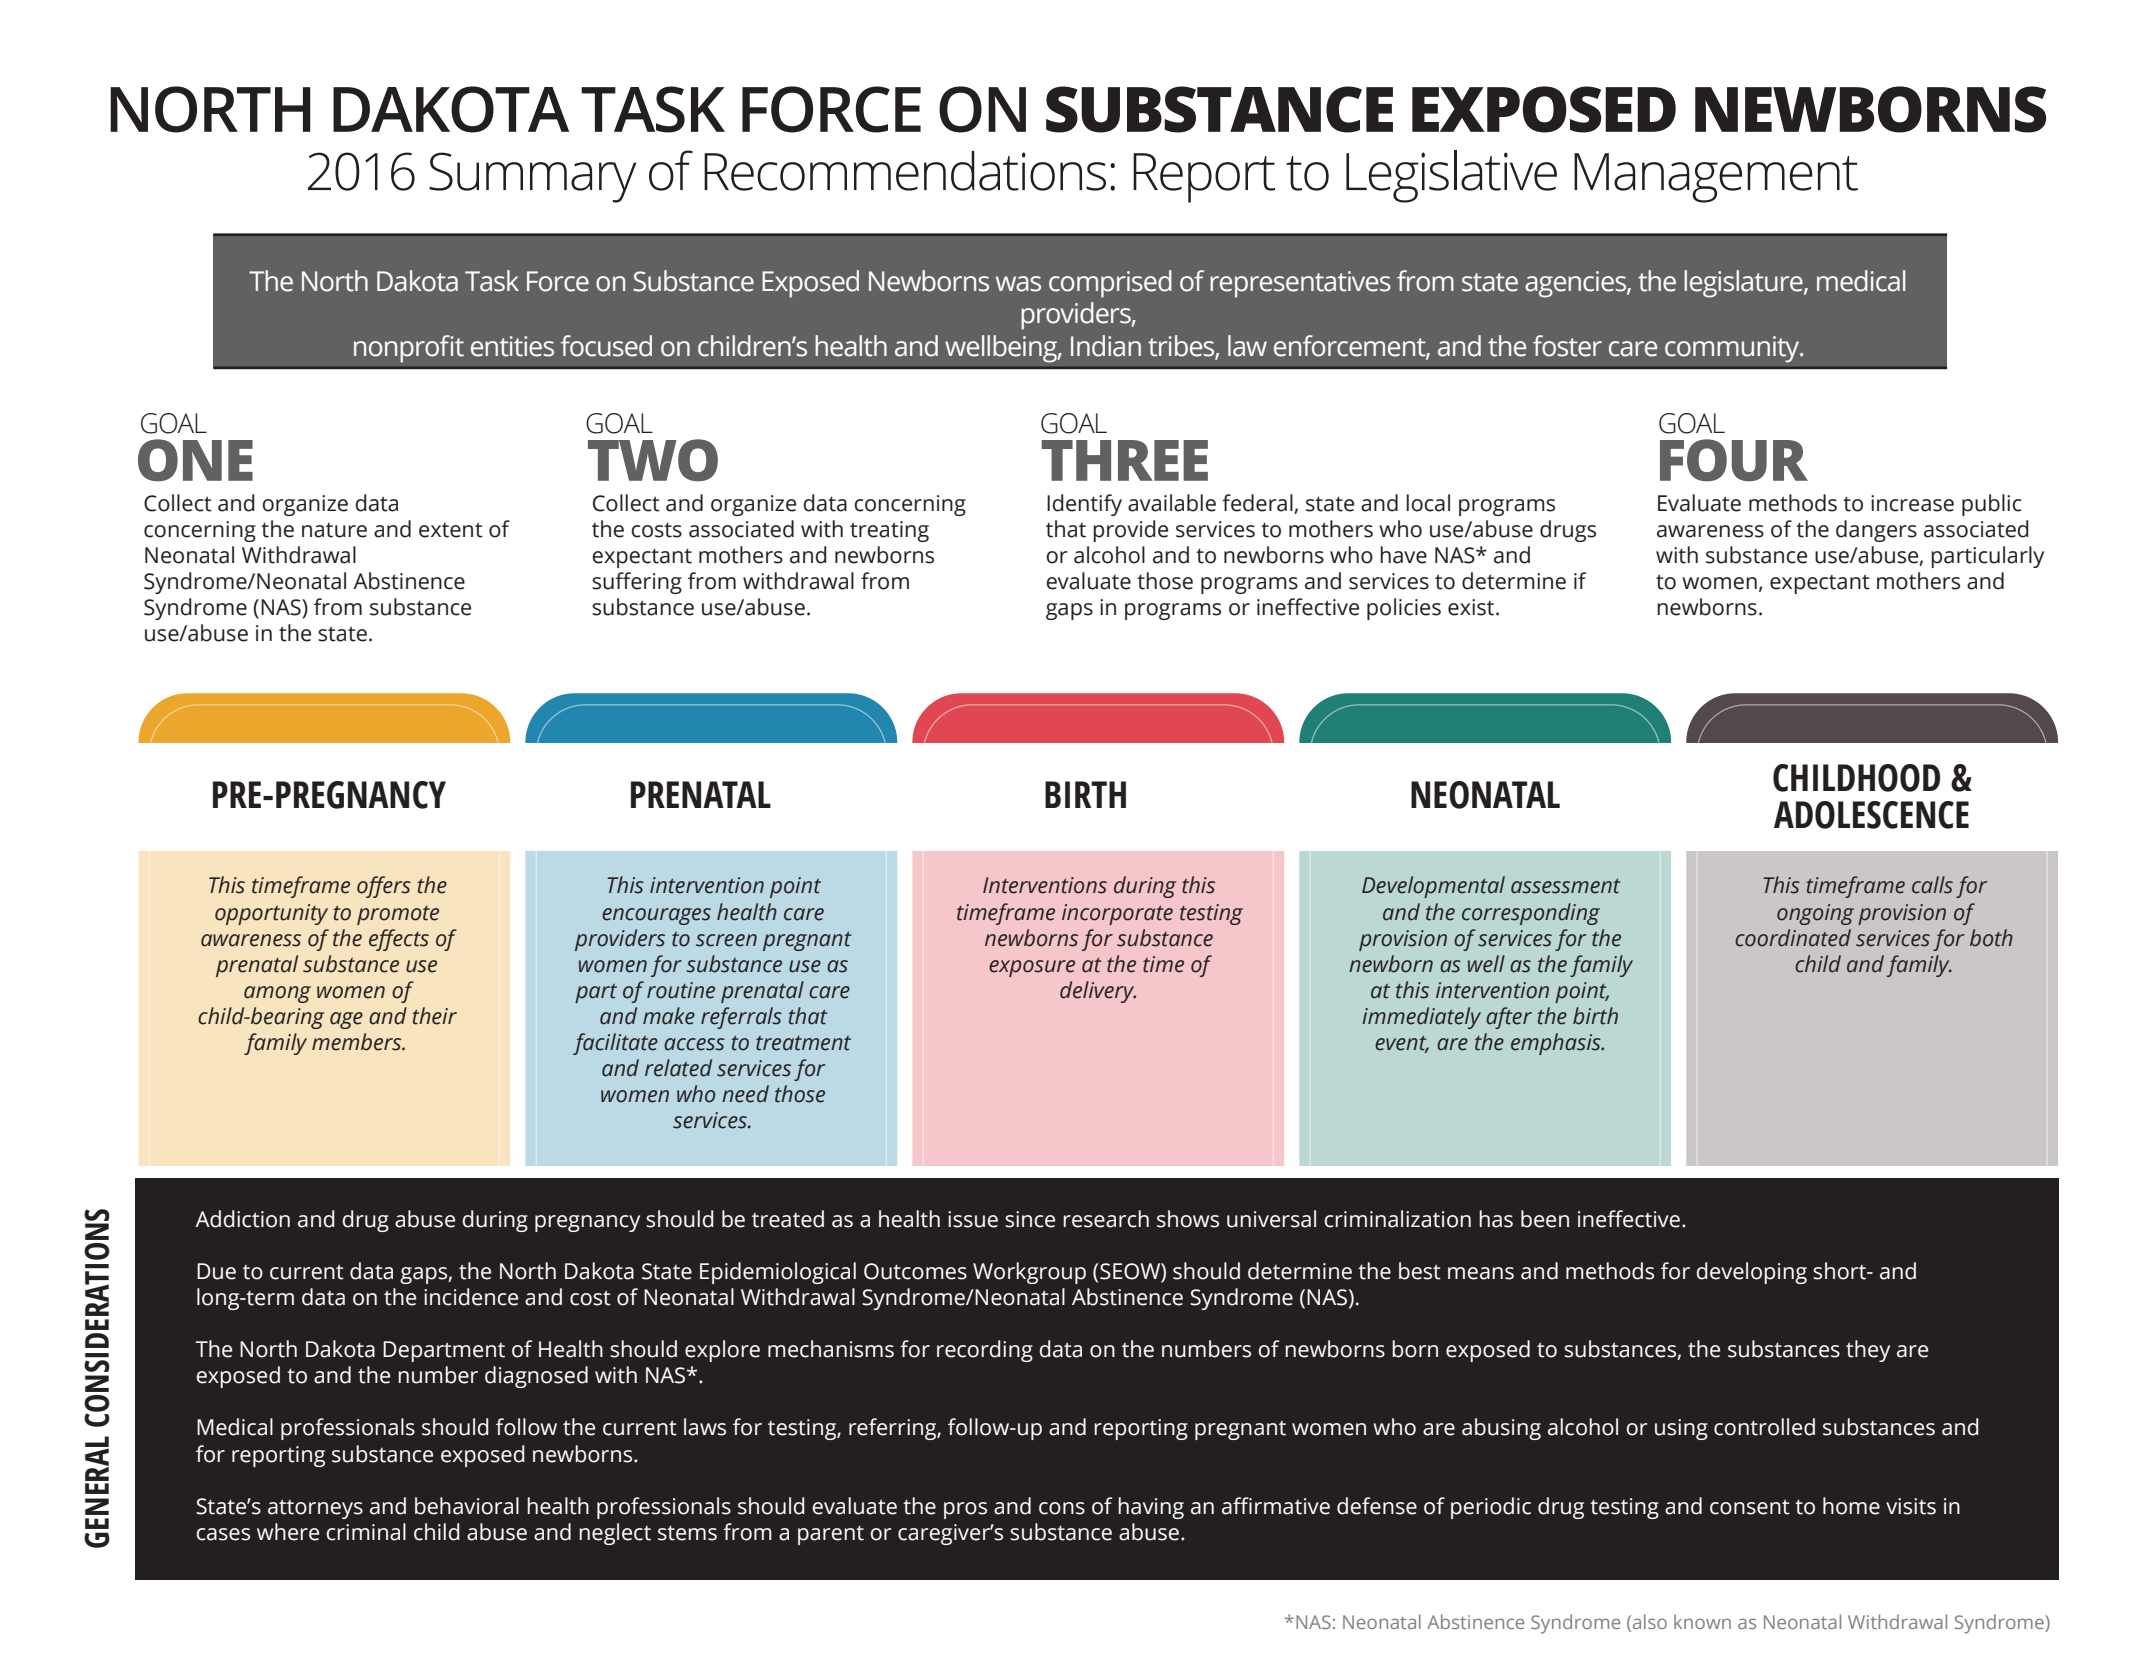 This screenshot has height=1664, width=2153. I want to click on research, so click(1106, 1219).
